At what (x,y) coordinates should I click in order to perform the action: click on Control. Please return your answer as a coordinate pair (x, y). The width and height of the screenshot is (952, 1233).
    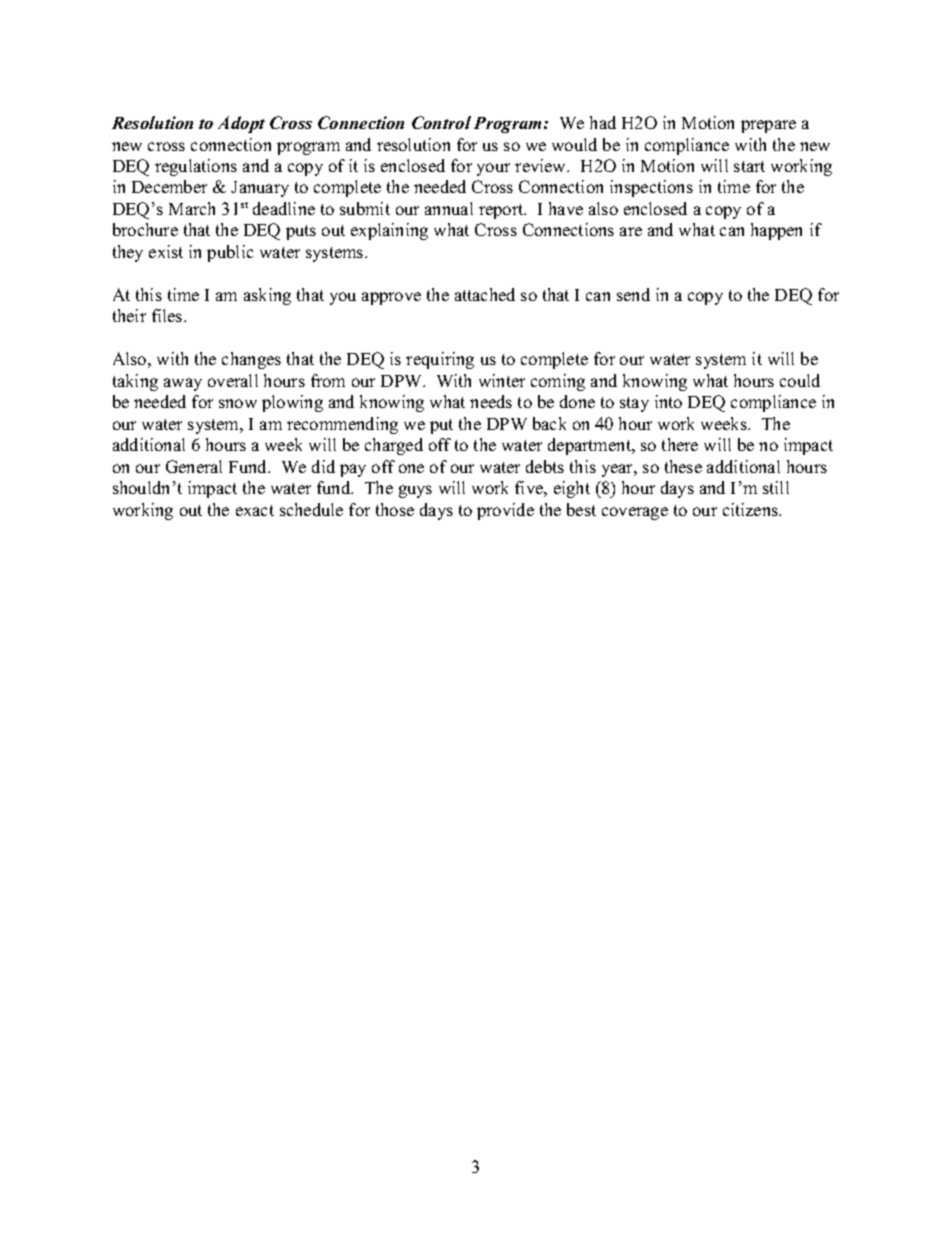
    Looking at the image, I should click on (441, 122).
